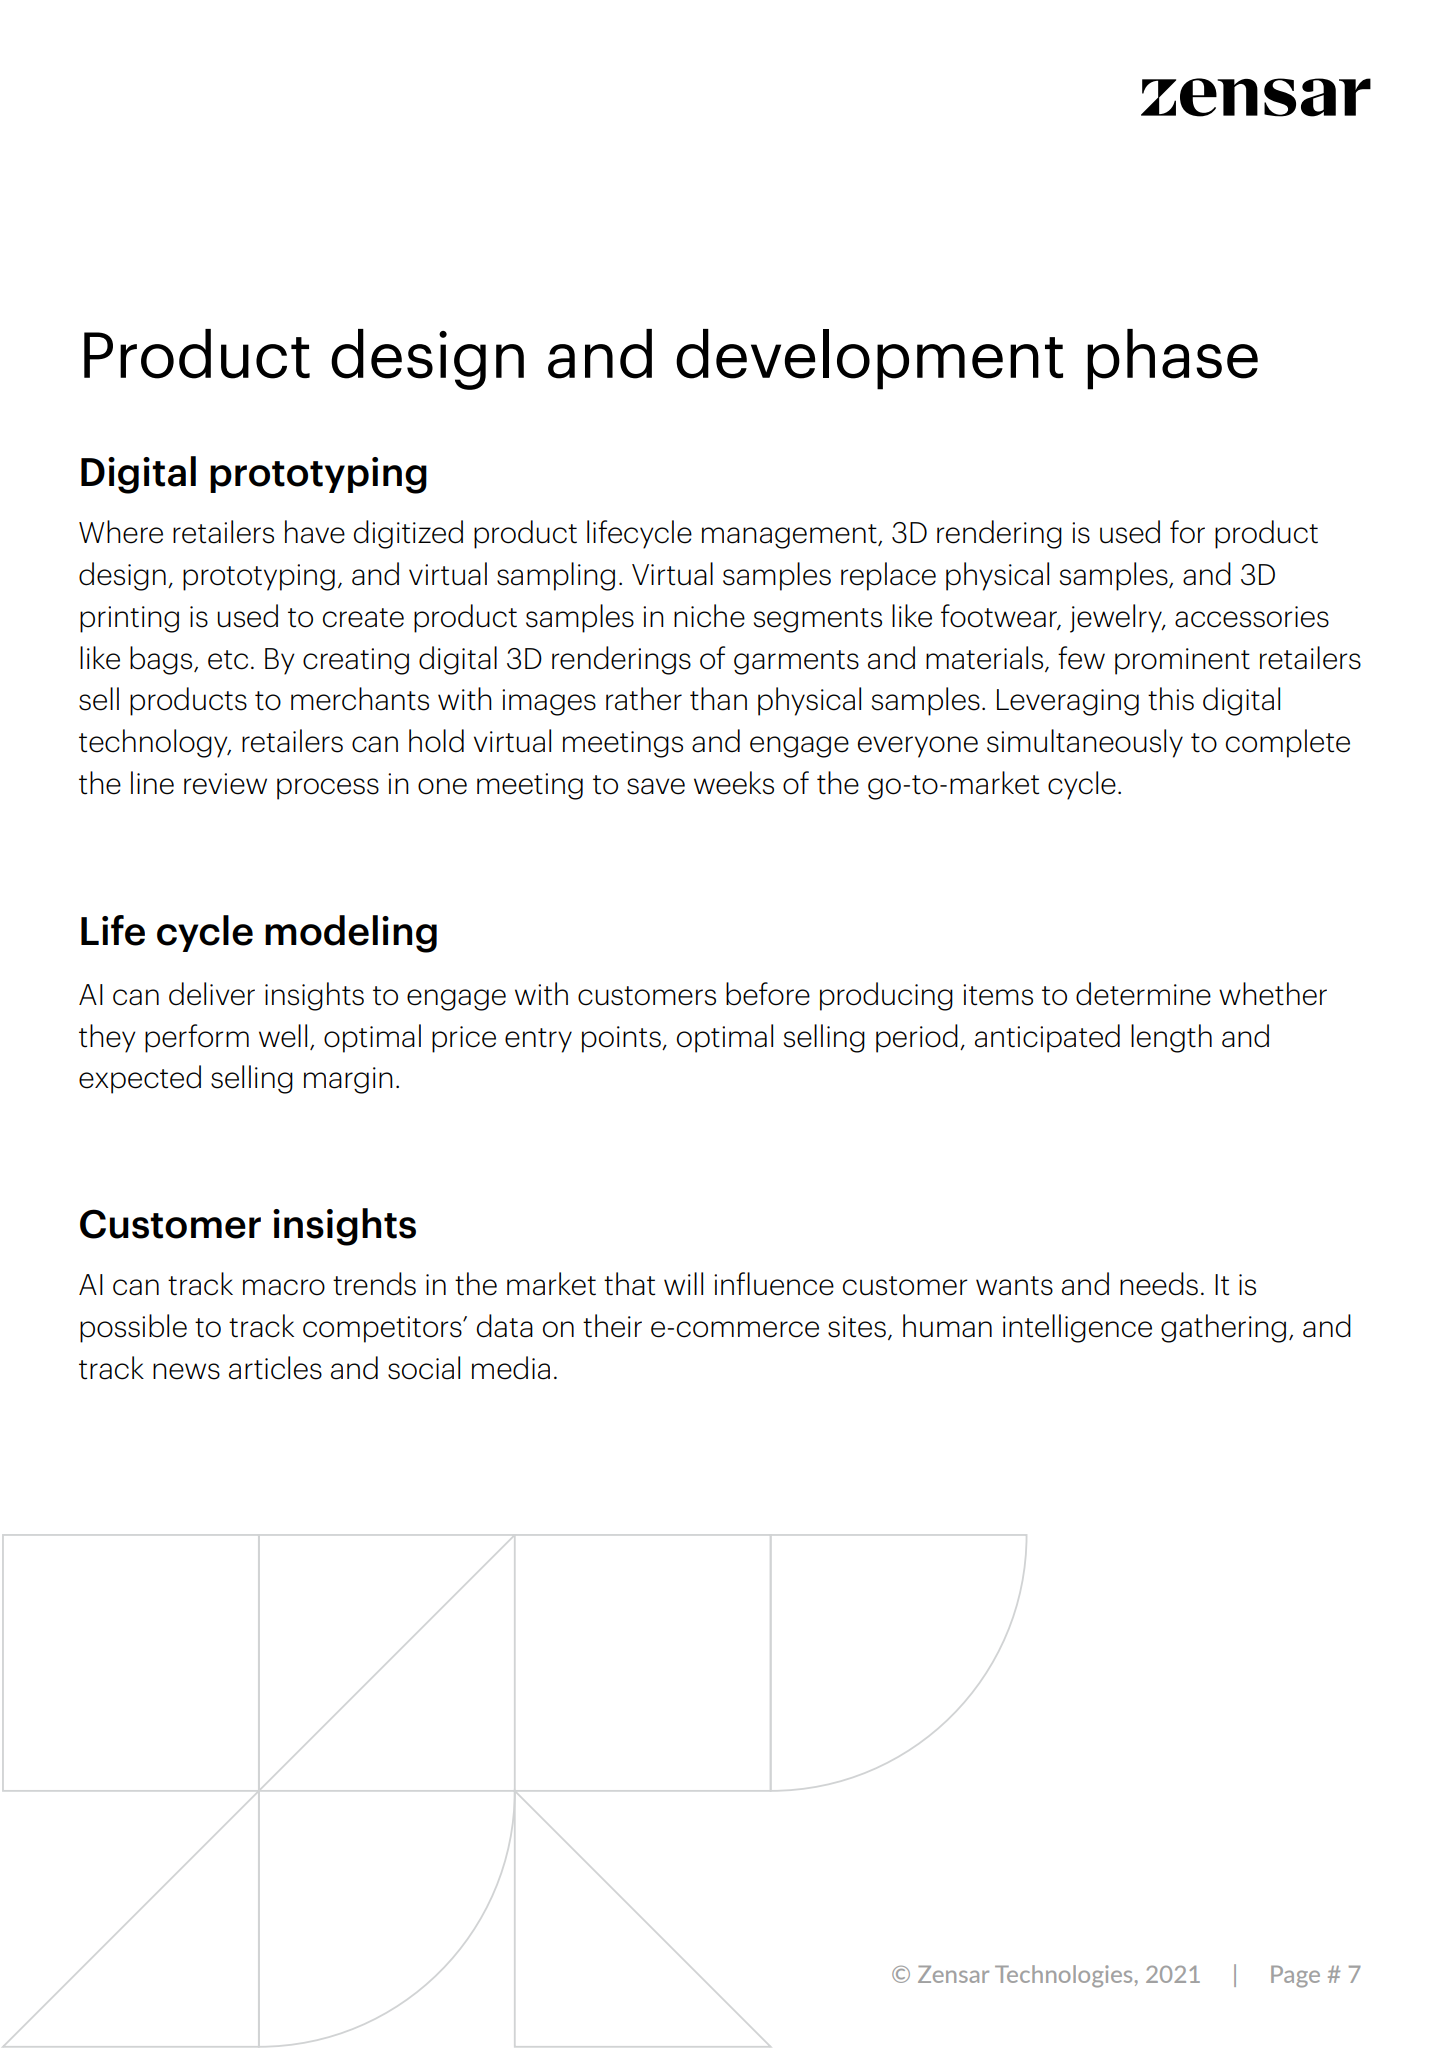 Image resolution: width=1448 pixels, height=2048 pixels. I want to click on needs, so click(1159, 1284).
